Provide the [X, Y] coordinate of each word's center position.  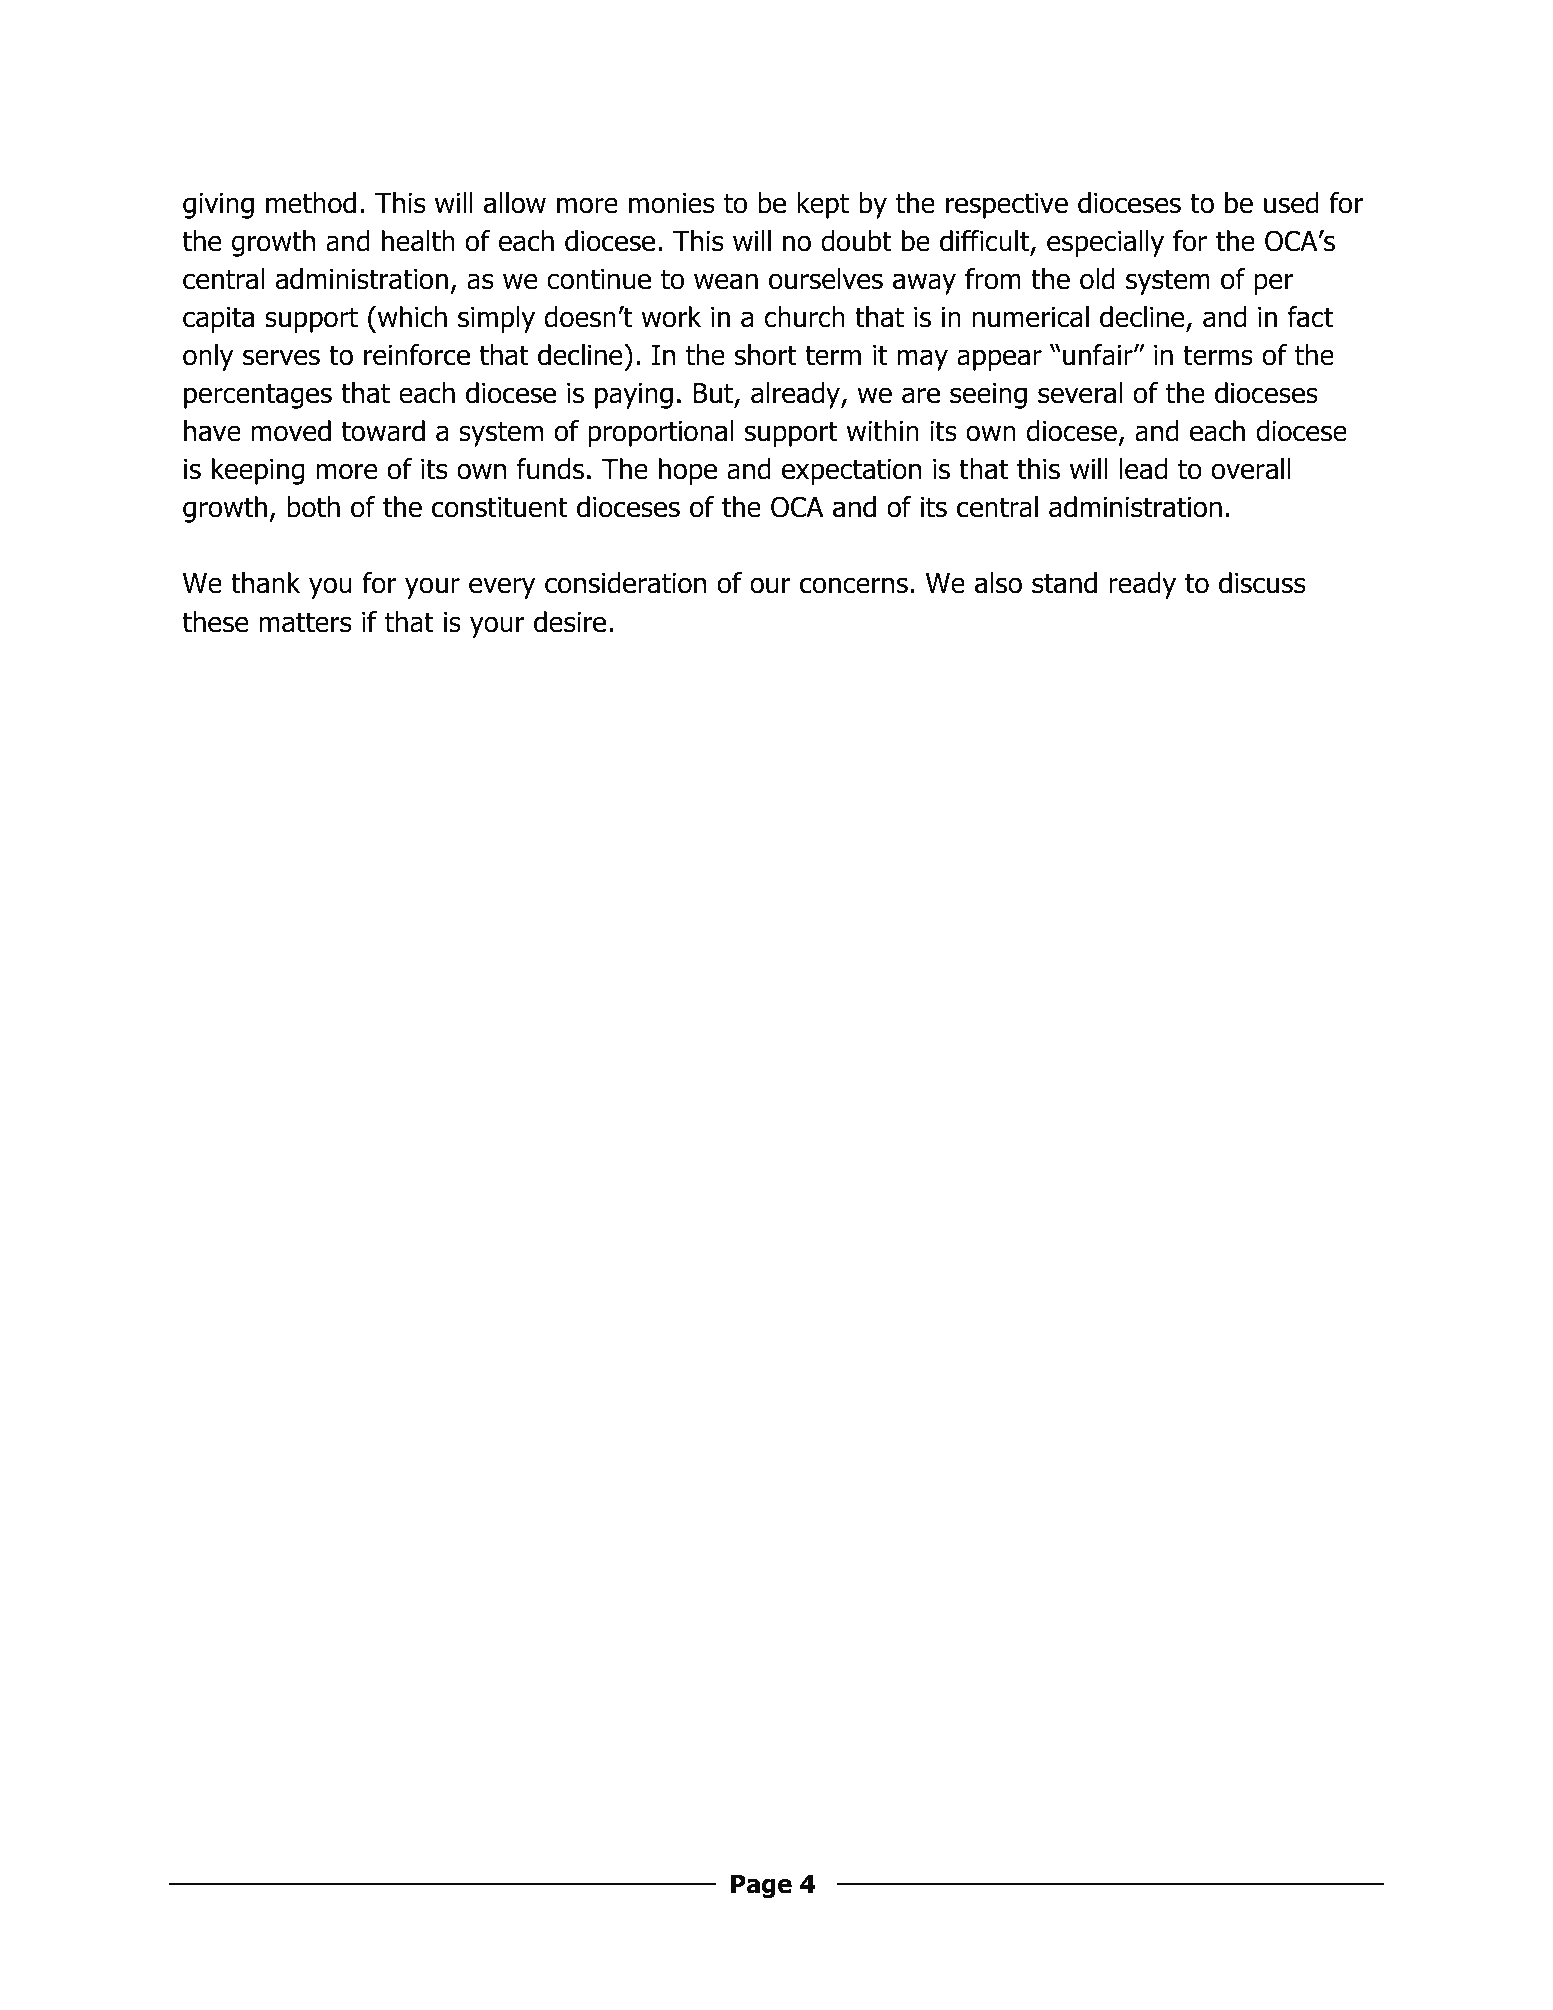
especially [1105, 243]
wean [726, 281]
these [215, 622]
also [998, 583]
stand [1064, 583]
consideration [625, 583]
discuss [1262, 583]
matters [305, 622]
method [311, 203]
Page [761, 1886]
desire [570, 622]
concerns [854, 585]
